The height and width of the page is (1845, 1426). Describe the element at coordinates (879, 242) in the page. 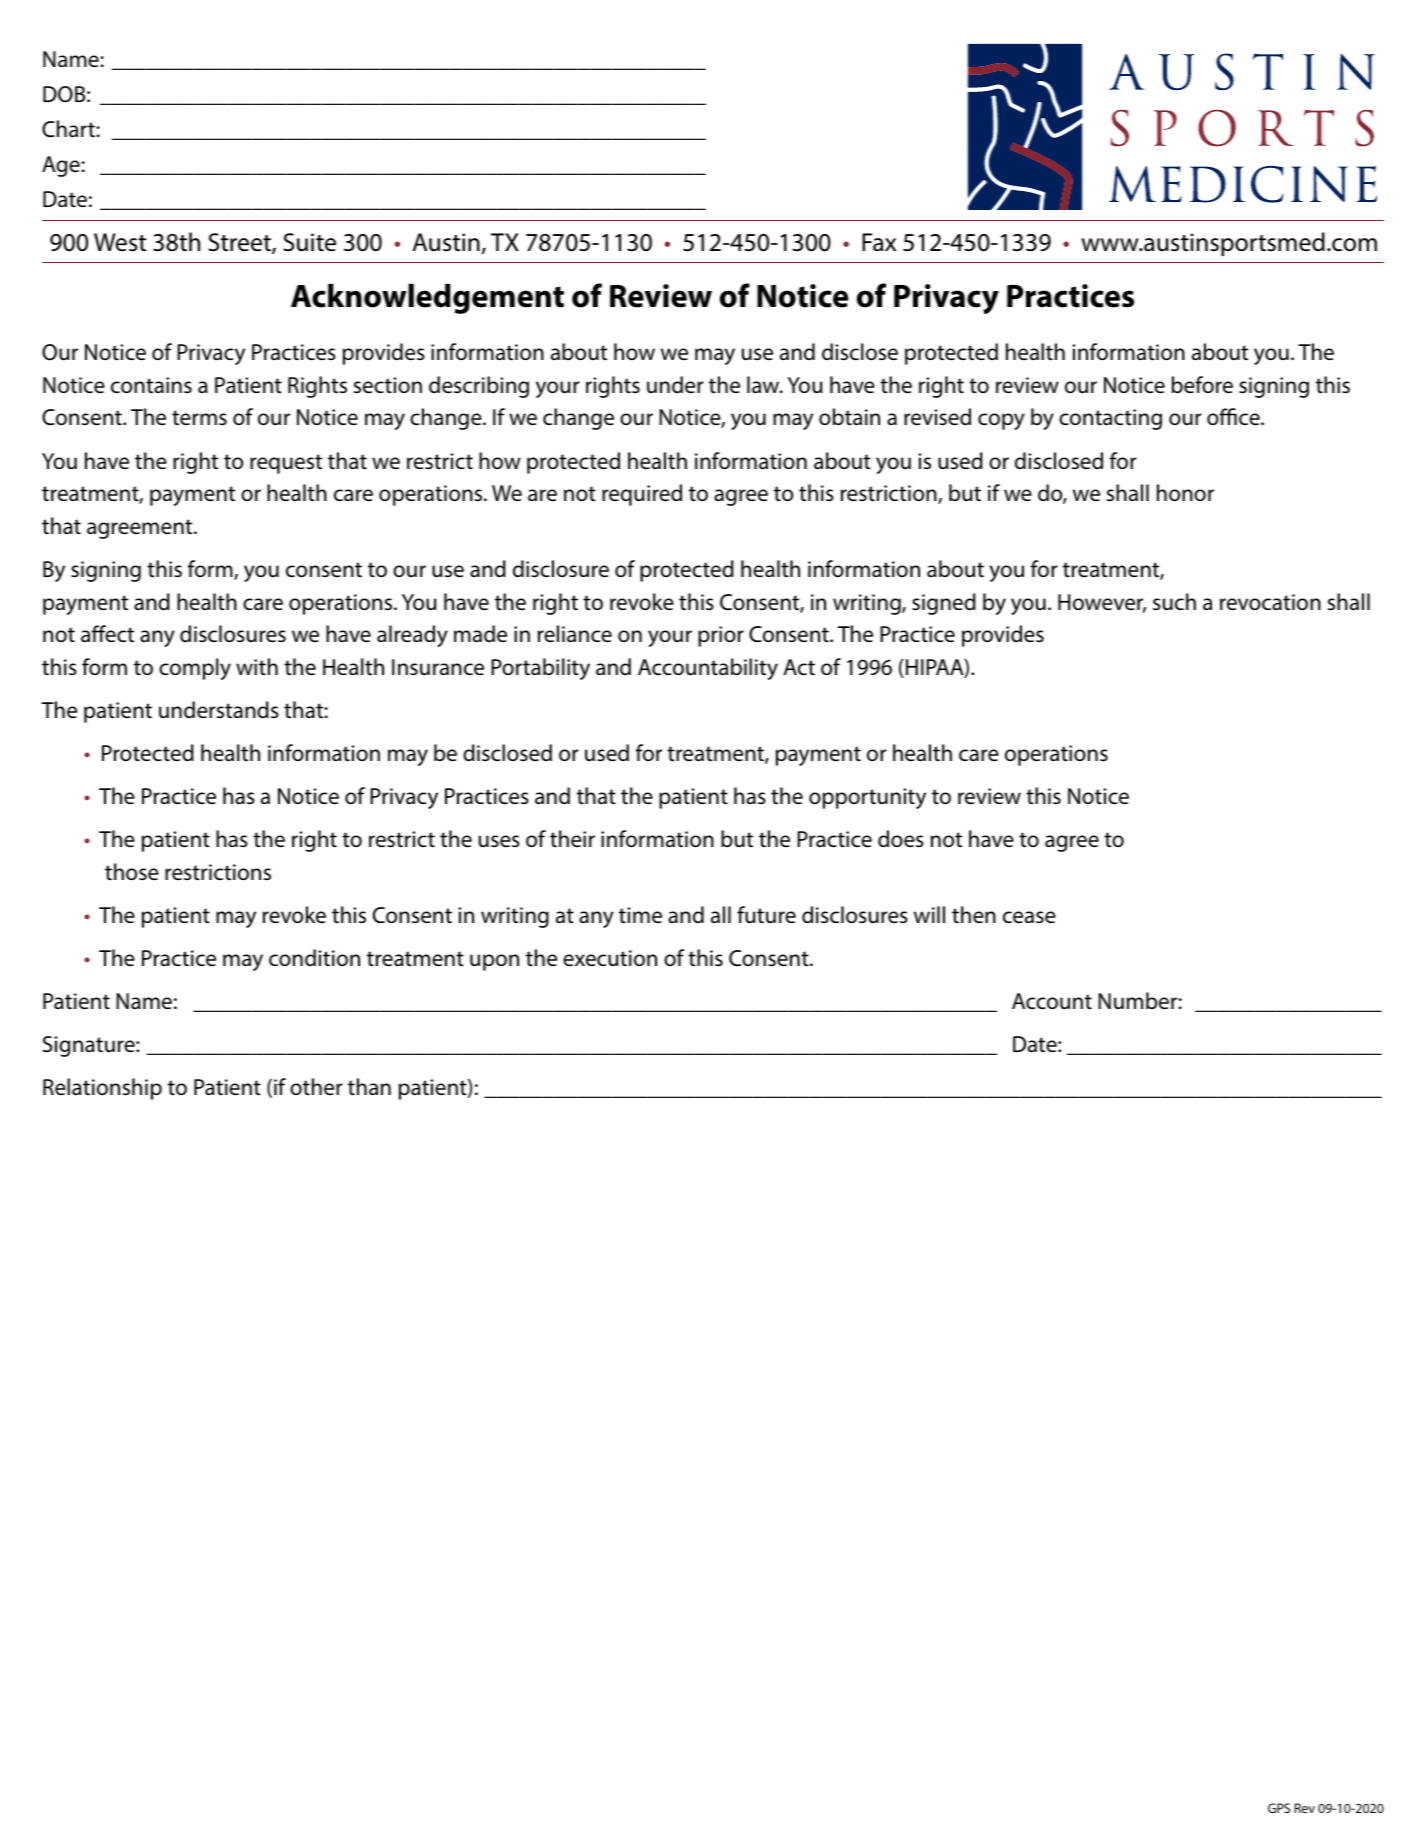

I see `Fax` at that location.
